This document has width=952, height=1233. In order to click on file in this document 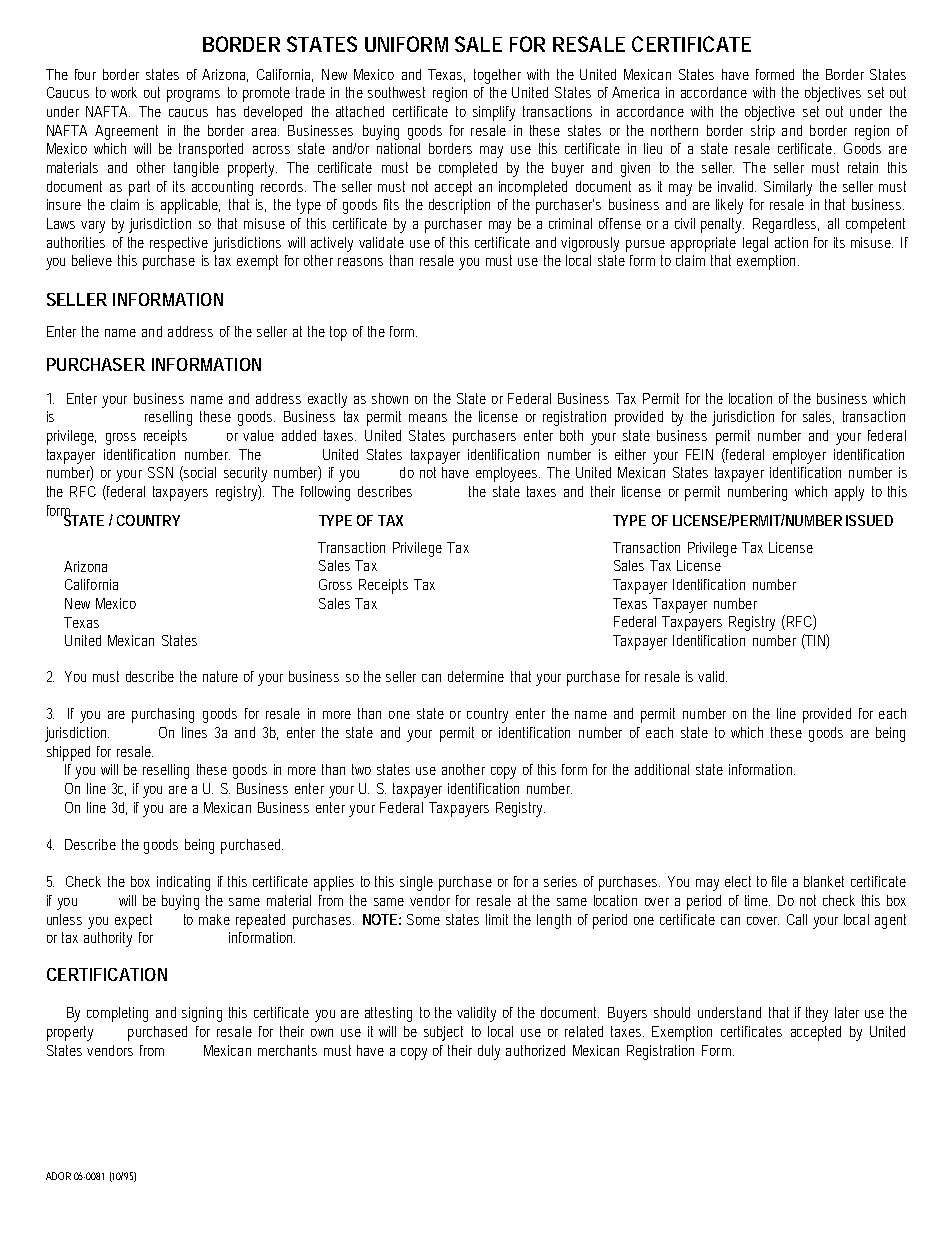, I will do `click(779, 881)`.
